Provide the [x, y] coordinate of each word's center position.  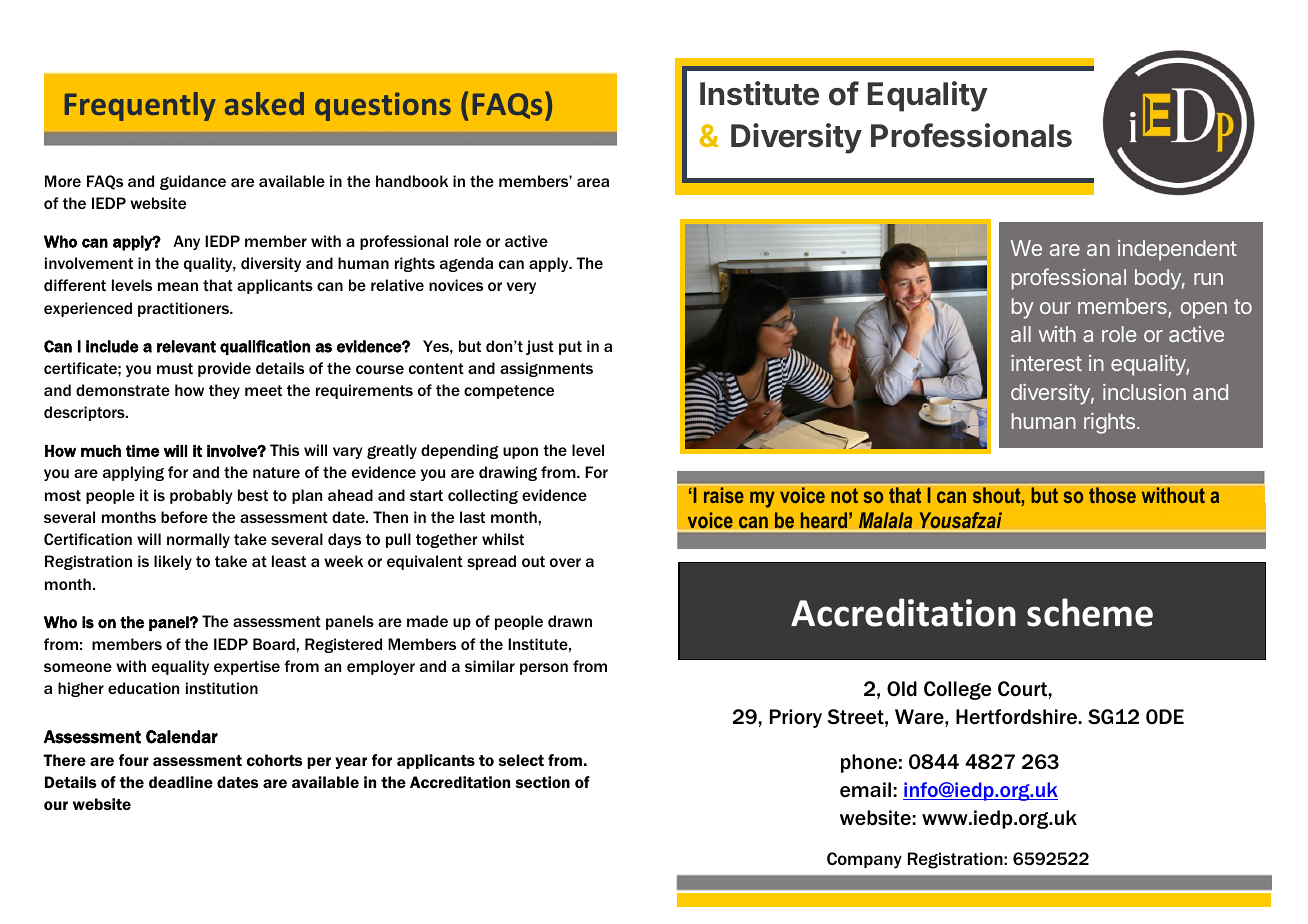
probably [201, 496]
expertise [247, 667]
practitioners [184, 309]
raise [724, 495]
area [593, 182]
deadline [181, 782]
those [1112, 495]
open [1204, 310]
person [544, 669]
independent [1177, 250]
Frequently [140, 106]
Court [1023, 689]
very [521, 288]
